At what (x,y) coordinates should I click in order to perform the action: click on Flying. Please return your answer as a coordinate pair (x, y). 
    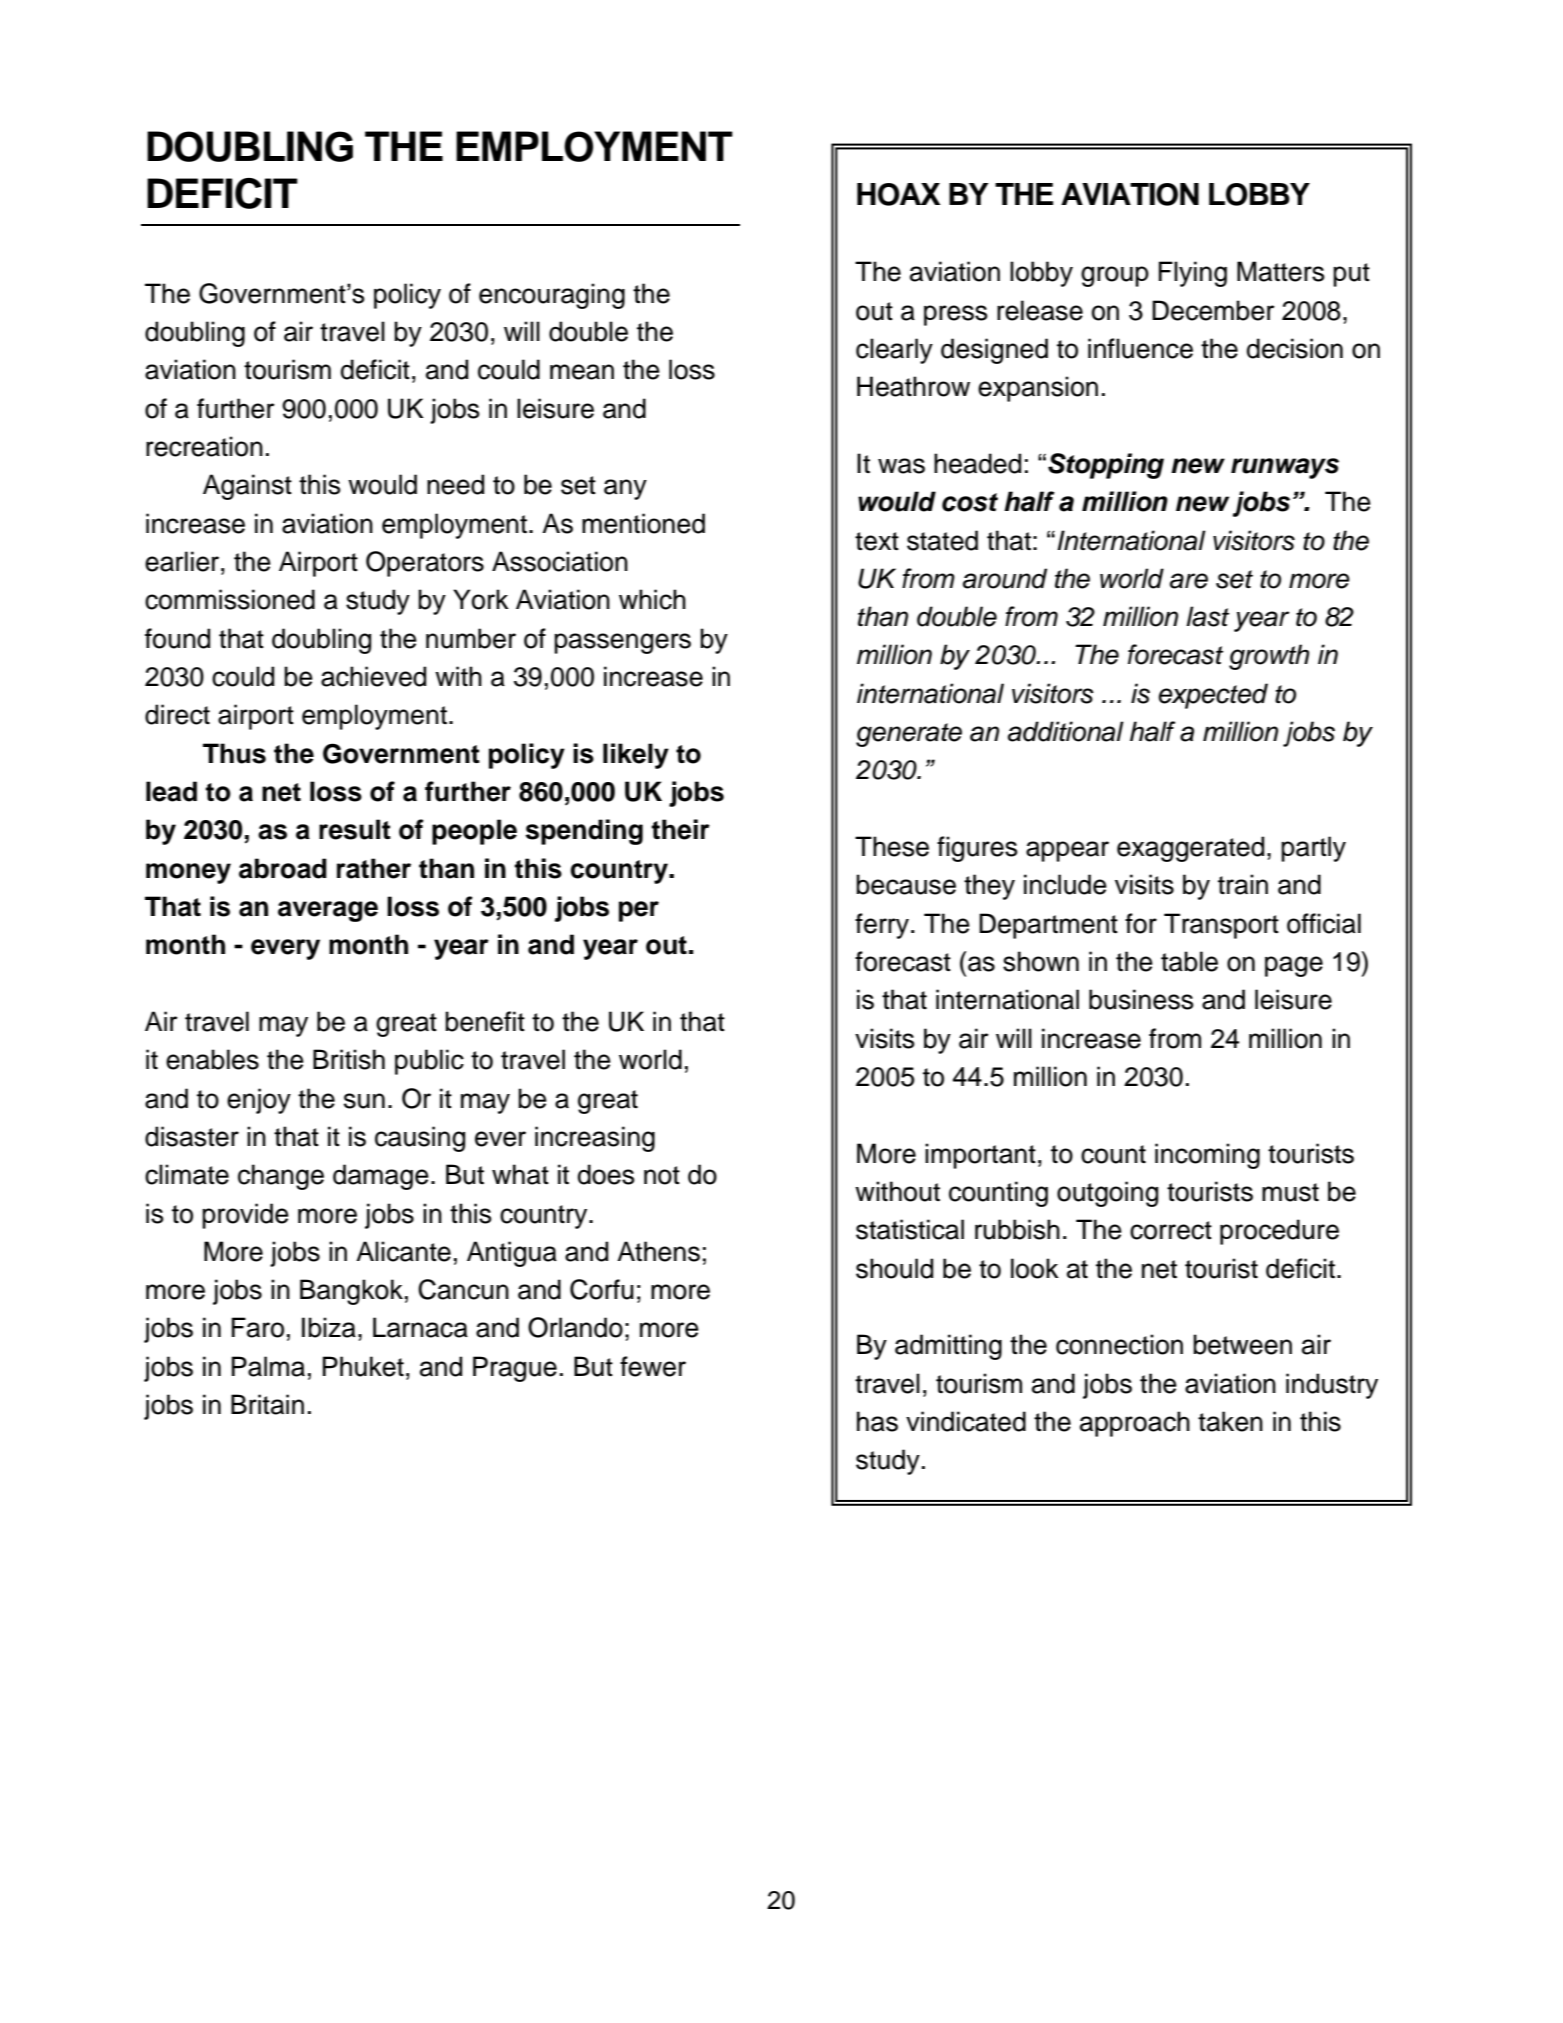
    Looking at the image, I should click on (1193, 274).
